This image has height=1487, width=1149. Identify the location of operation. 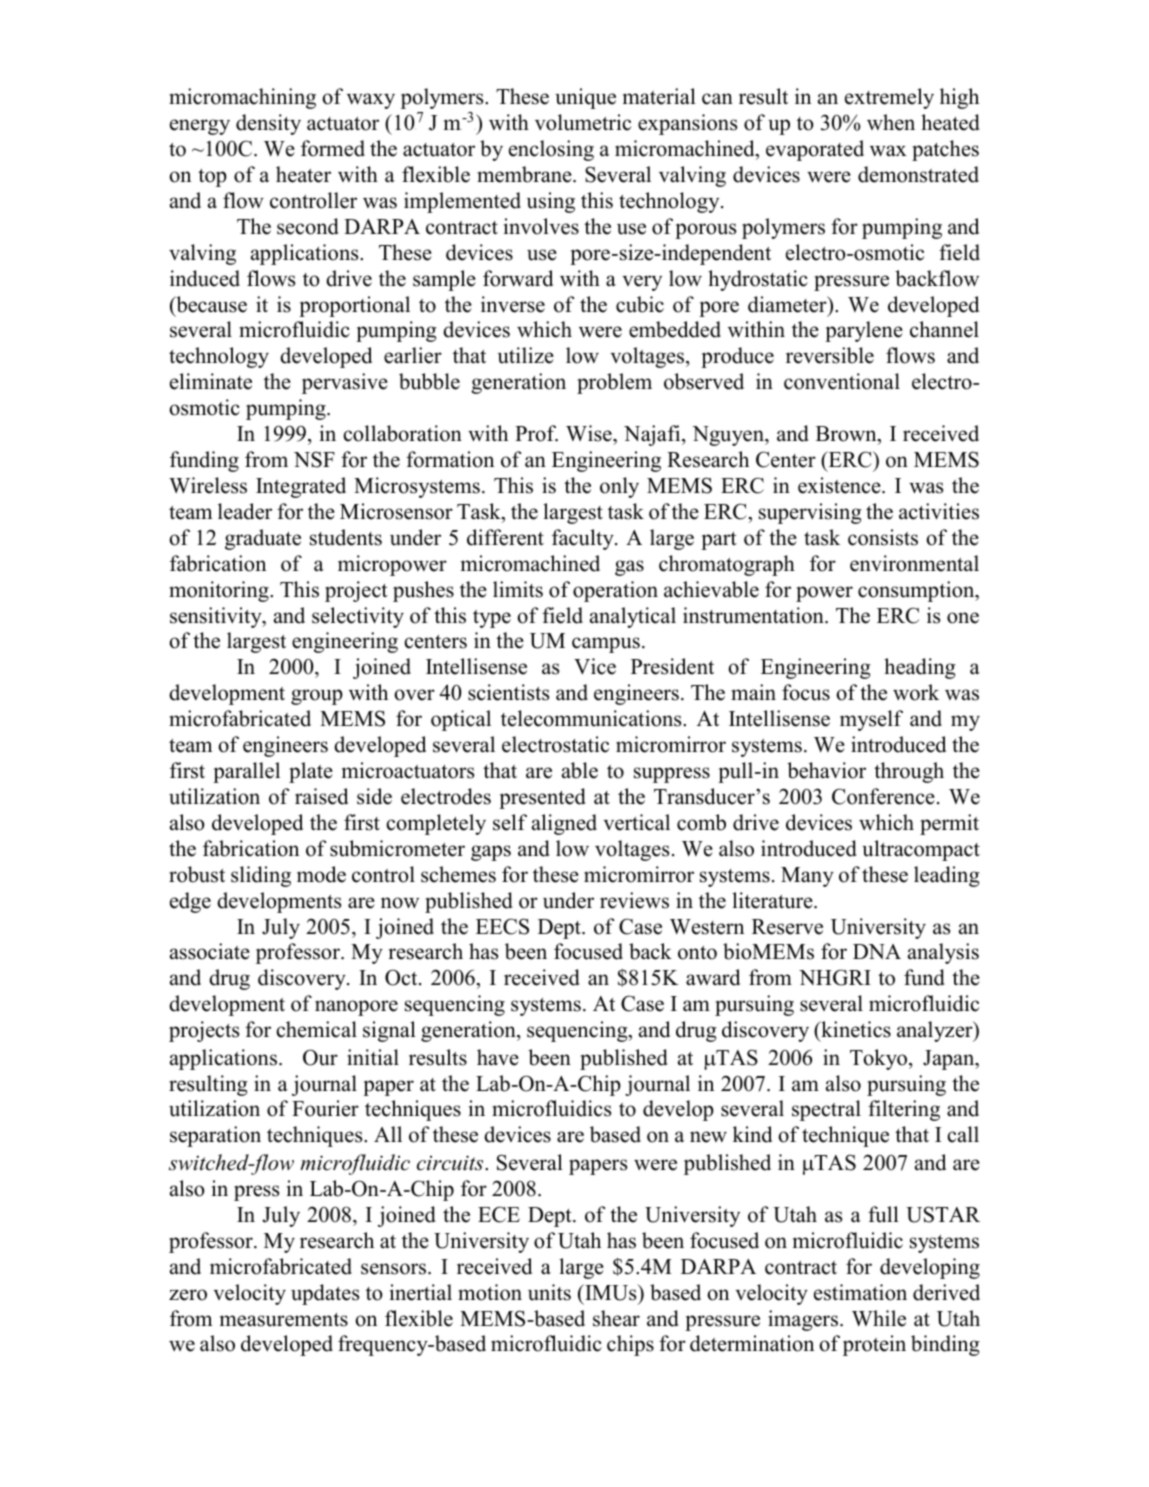
(615, 591).
